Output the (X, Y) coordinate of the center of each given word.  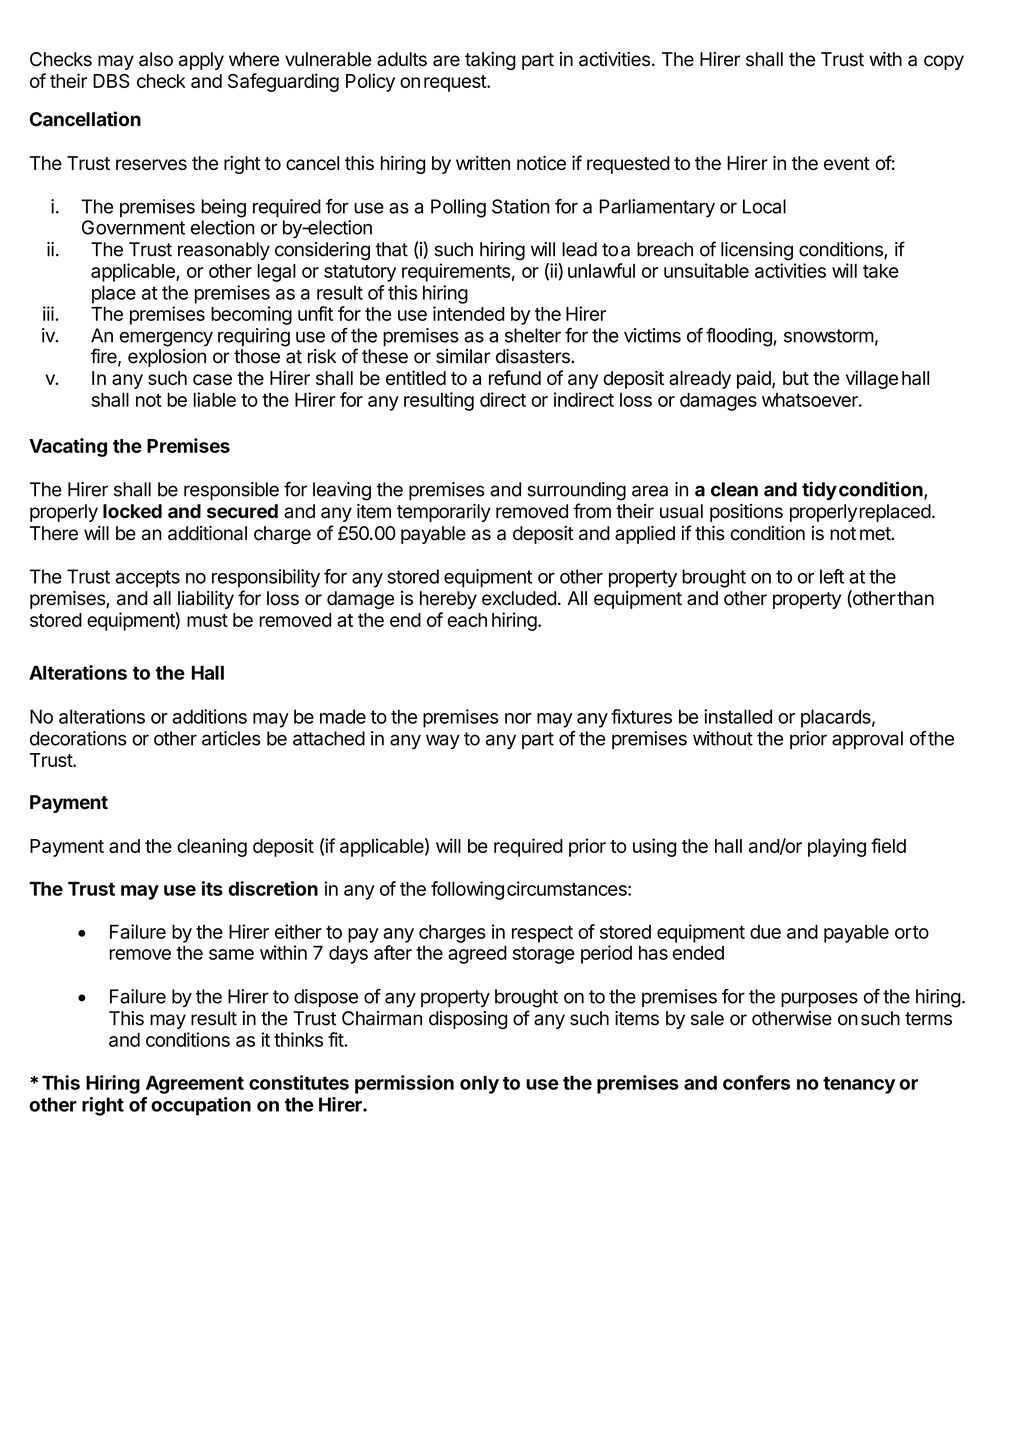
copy (944, 62)
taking (490, 61)
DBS (111, 81)
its (212, 888)
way (443, 741)
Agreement (195, 1085)
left (832, 576)
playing (837, 847)
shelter (533, 335)
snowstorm (829, 336)
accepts (148, 579)
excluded (519, 598)
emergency (166, 339)
